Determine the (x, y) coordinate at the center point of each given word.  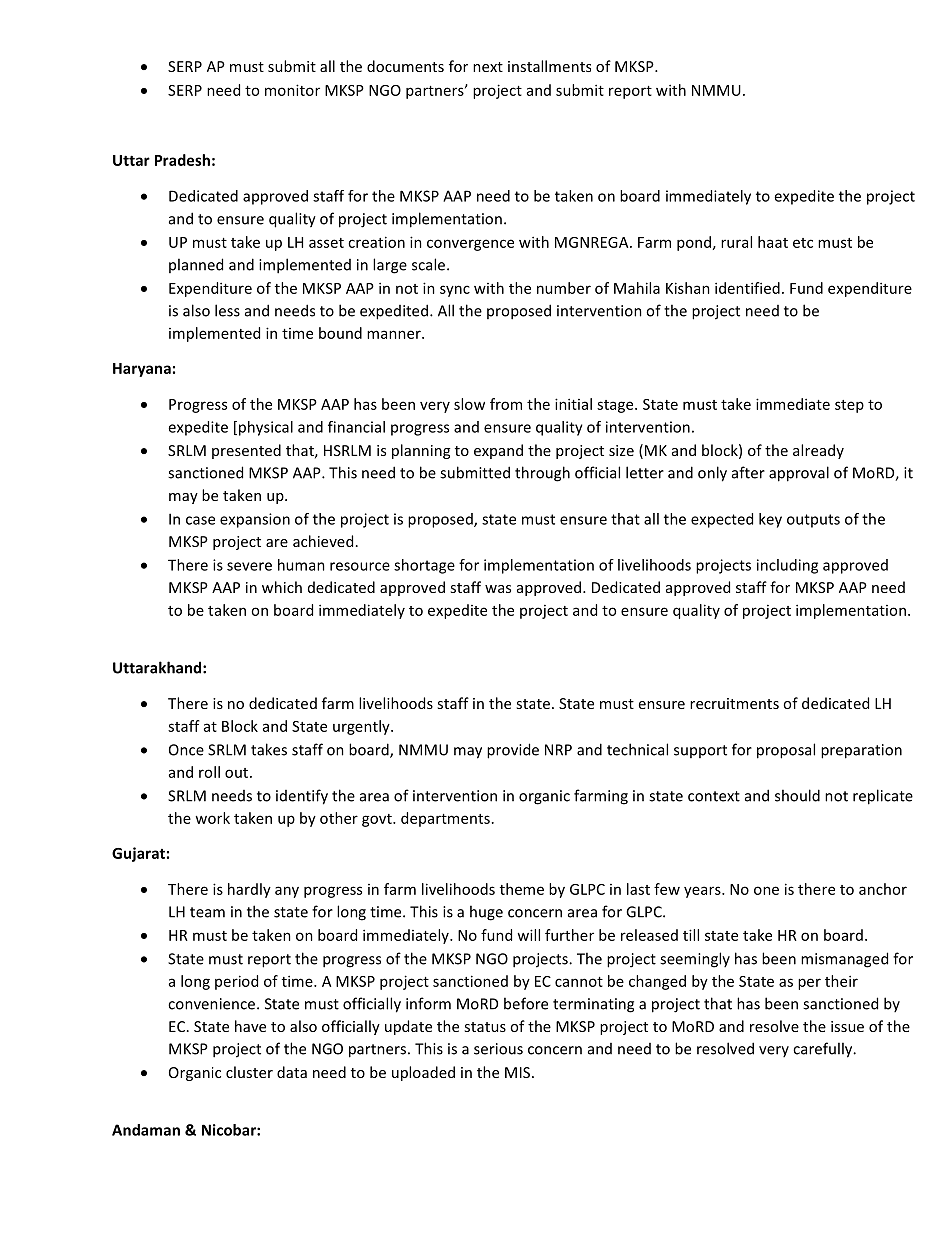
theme (522, 889)
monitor (292, 90)
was (498, 589)
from (506, 404)
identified (747, 288)
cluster (249, 1072)
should (797, 795)
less (227, 310)
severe (249, 566)
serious (498, 1049)
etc (803, 243)
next (488, 67)
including (787, 566)
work (212, 818)
